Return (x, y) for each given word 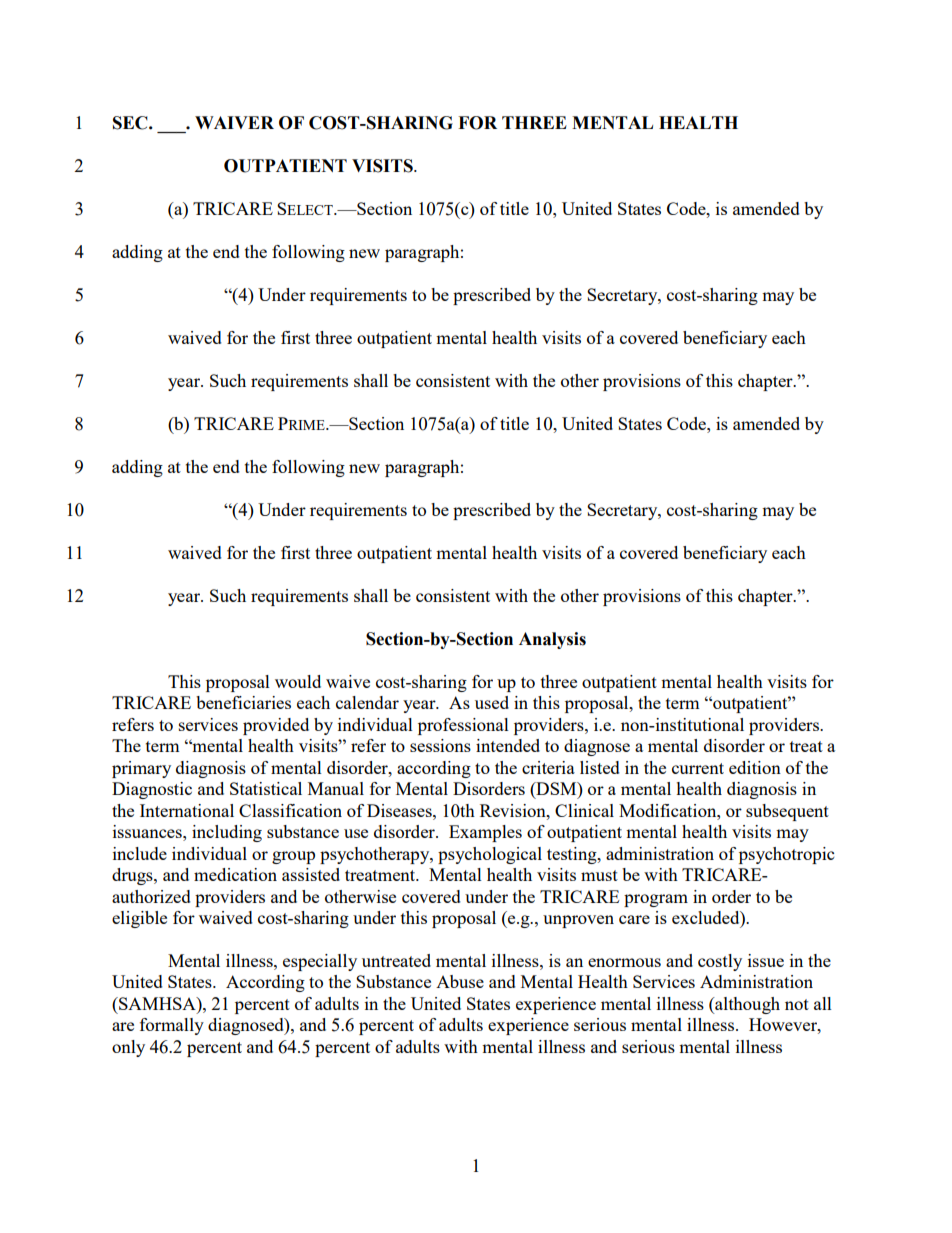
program (656, 900)
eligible (139, 919)
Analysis (552, 640)
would (298, 681)
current (698, 768)
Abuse (460, 981)
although (746, 1005)
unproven (578, 921)
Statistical (266, 788)
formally (172, 1026)
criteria (548, 767)
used (492, 702)
